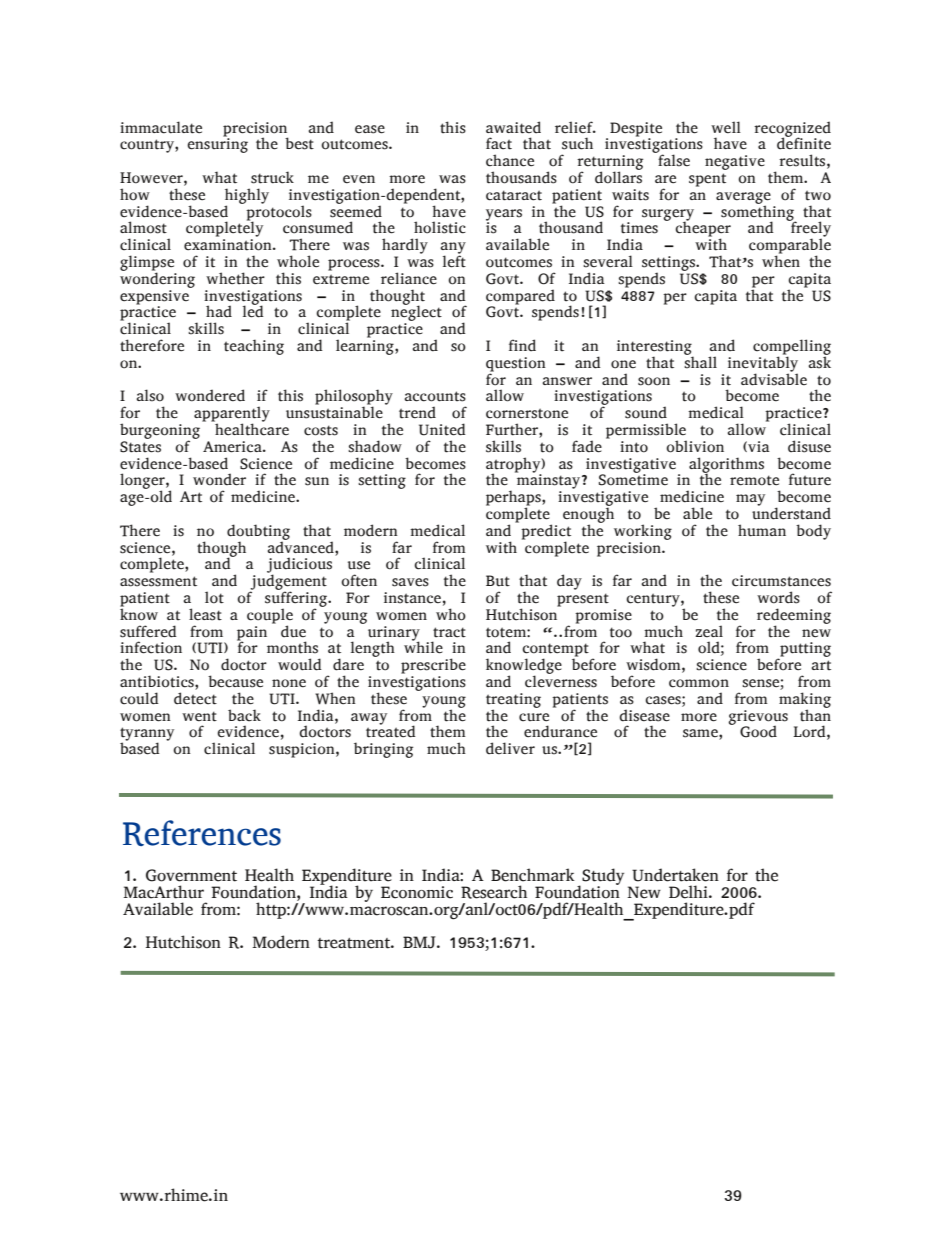  Describe the element at coordinates (763, 364) in the screenshot. I see `inevitably` at that location.
